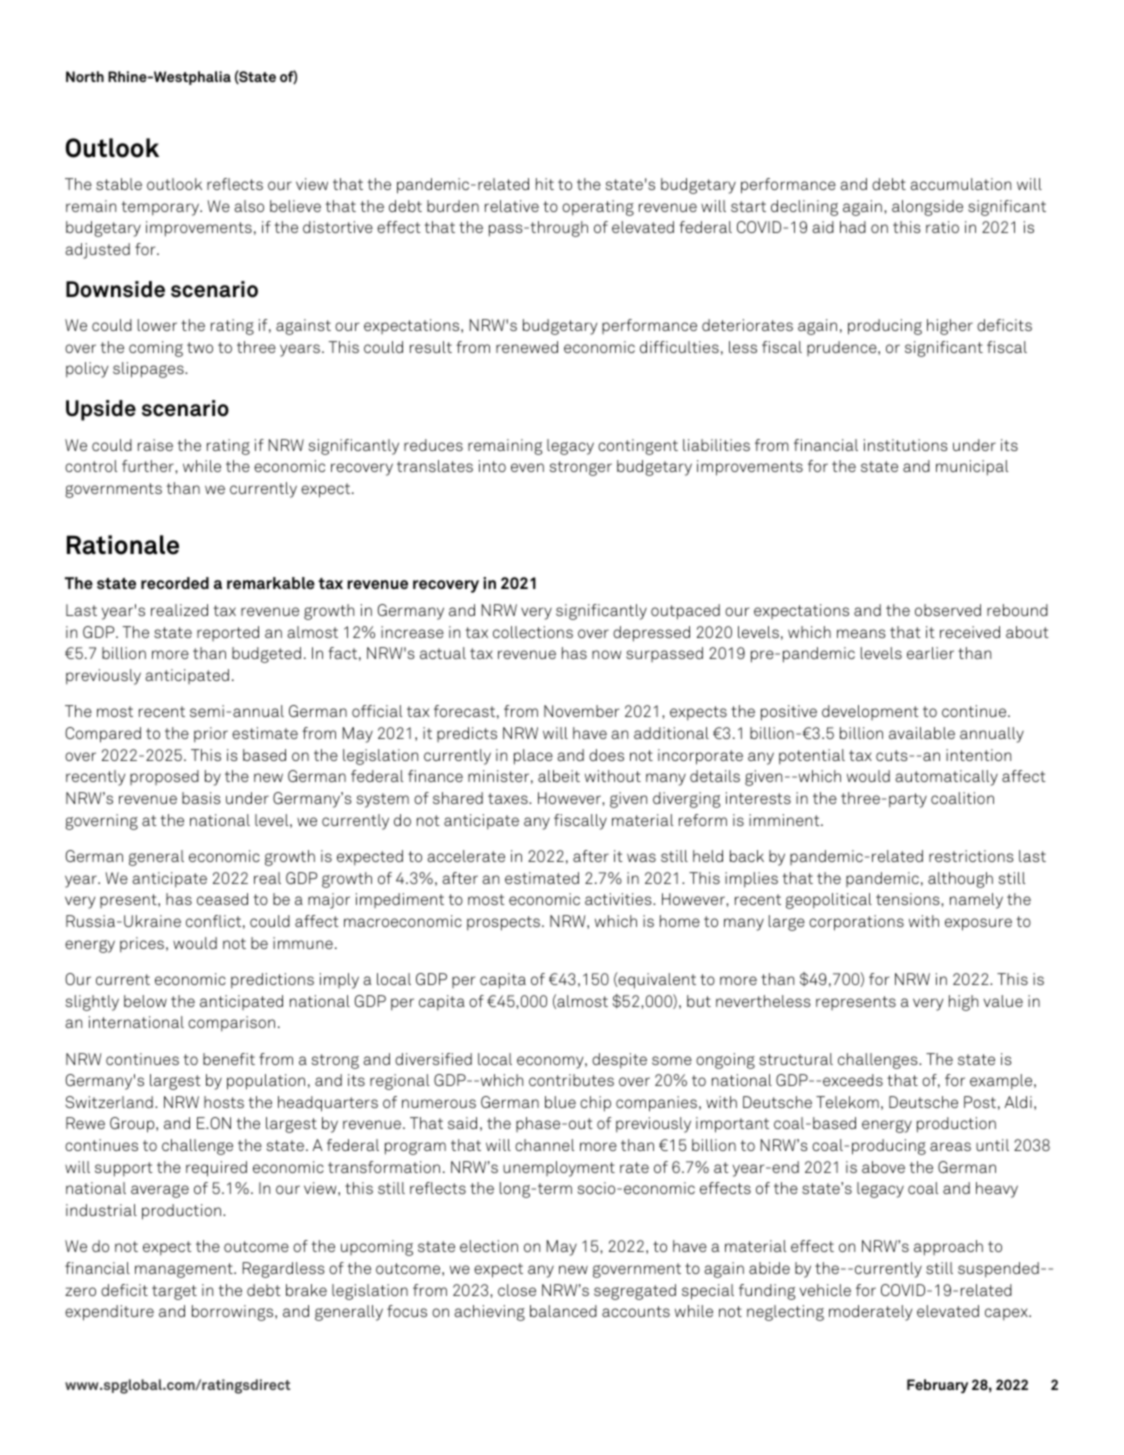 This page has width=1124, height=1455. What do you see at coordinates (960, 184) in the page?
I see `accumulation` at bounding box center [960, 184].
